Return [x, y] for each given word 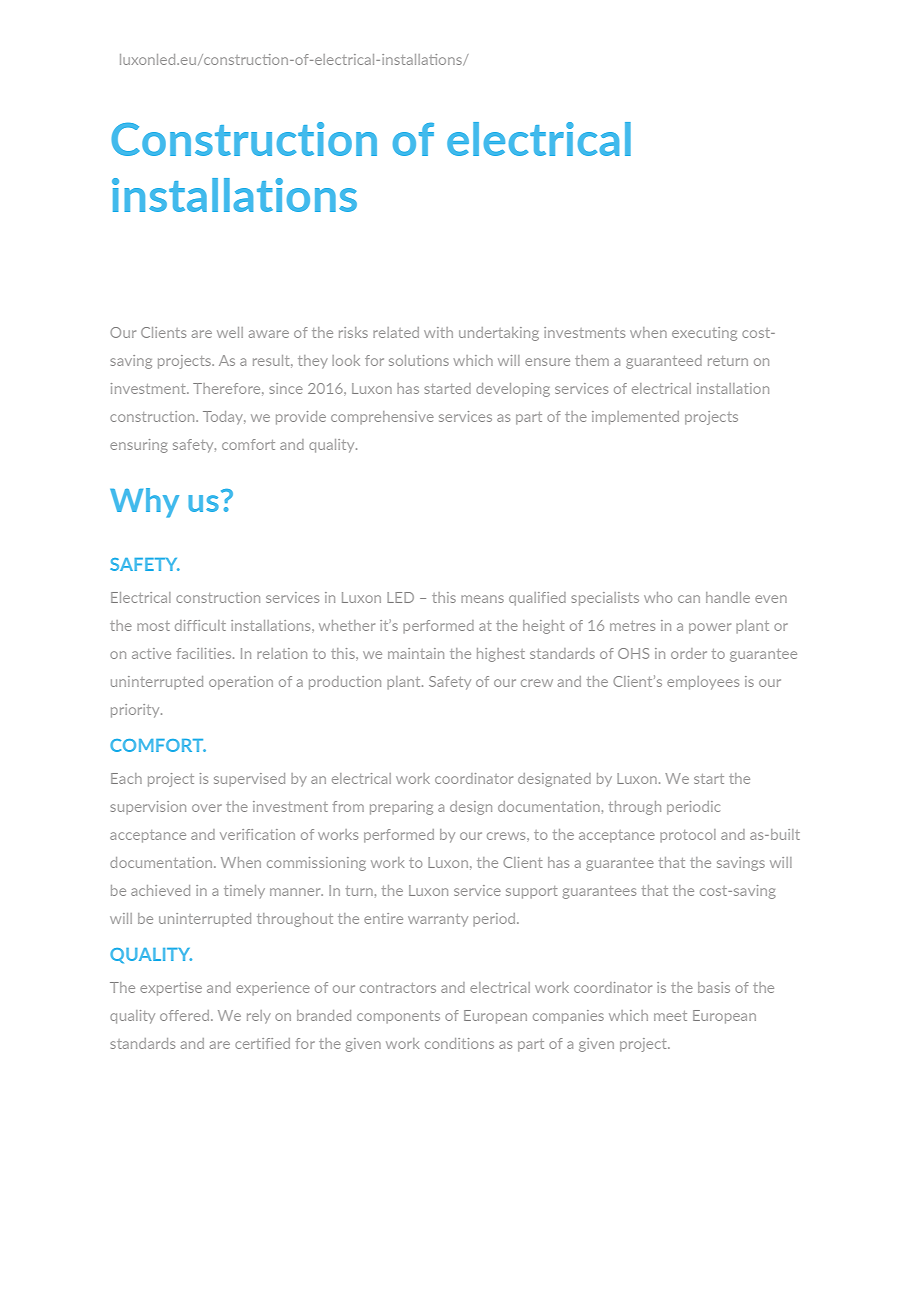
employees [703, 683]
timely [244, 891]
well [230, 332]
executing [704, 334]
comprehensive [382, 418]
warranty [438, 920]
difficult [200, 625]
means [482, 599]
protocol [688, 836]
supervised [249, 780]
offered [184, 1015]
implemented [635, 418]
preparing [401, 808]
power [710, 628]
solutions [419, 360]
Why [144, 503]
